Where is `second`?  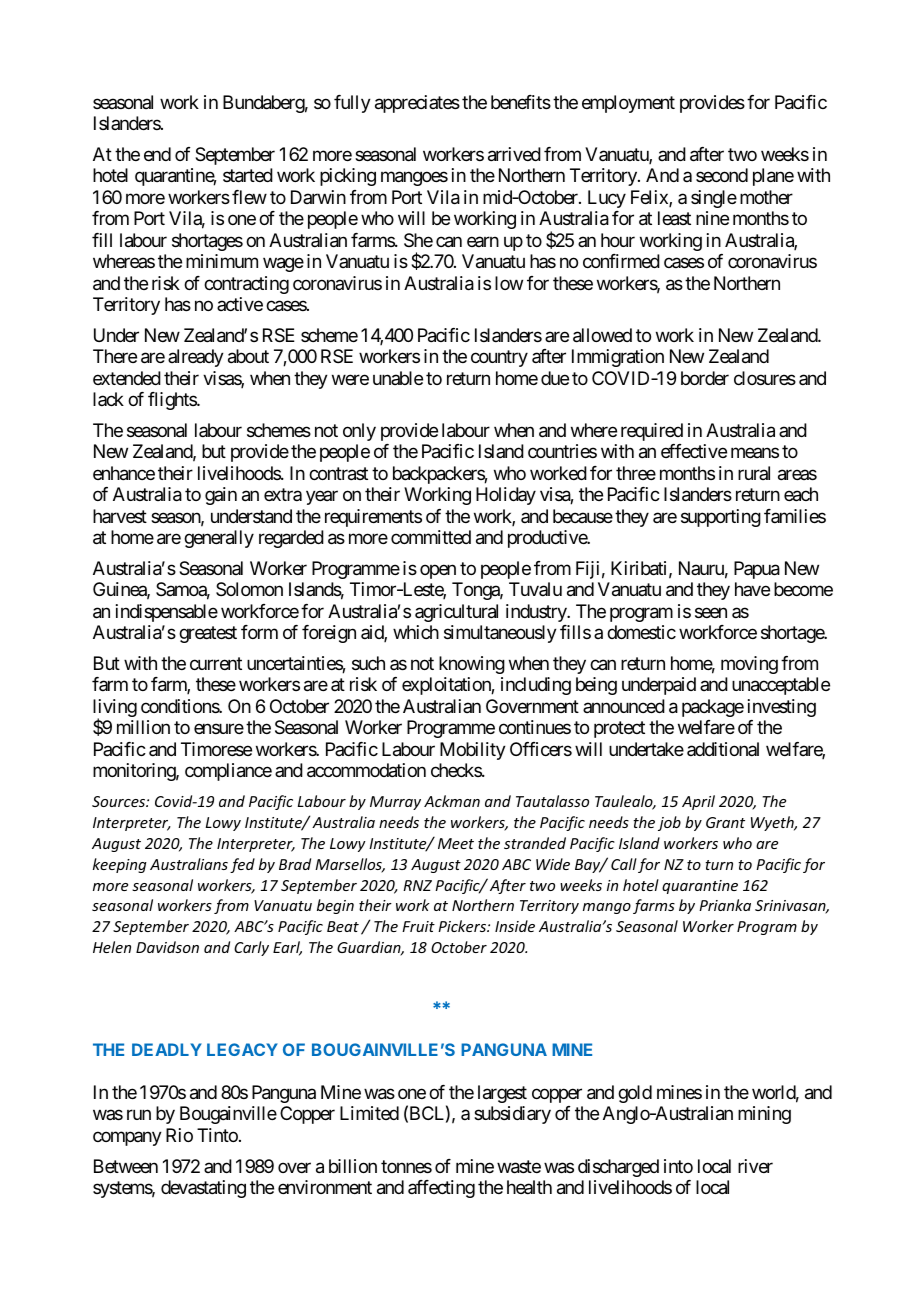
second is located at coordinates (722, 175).
